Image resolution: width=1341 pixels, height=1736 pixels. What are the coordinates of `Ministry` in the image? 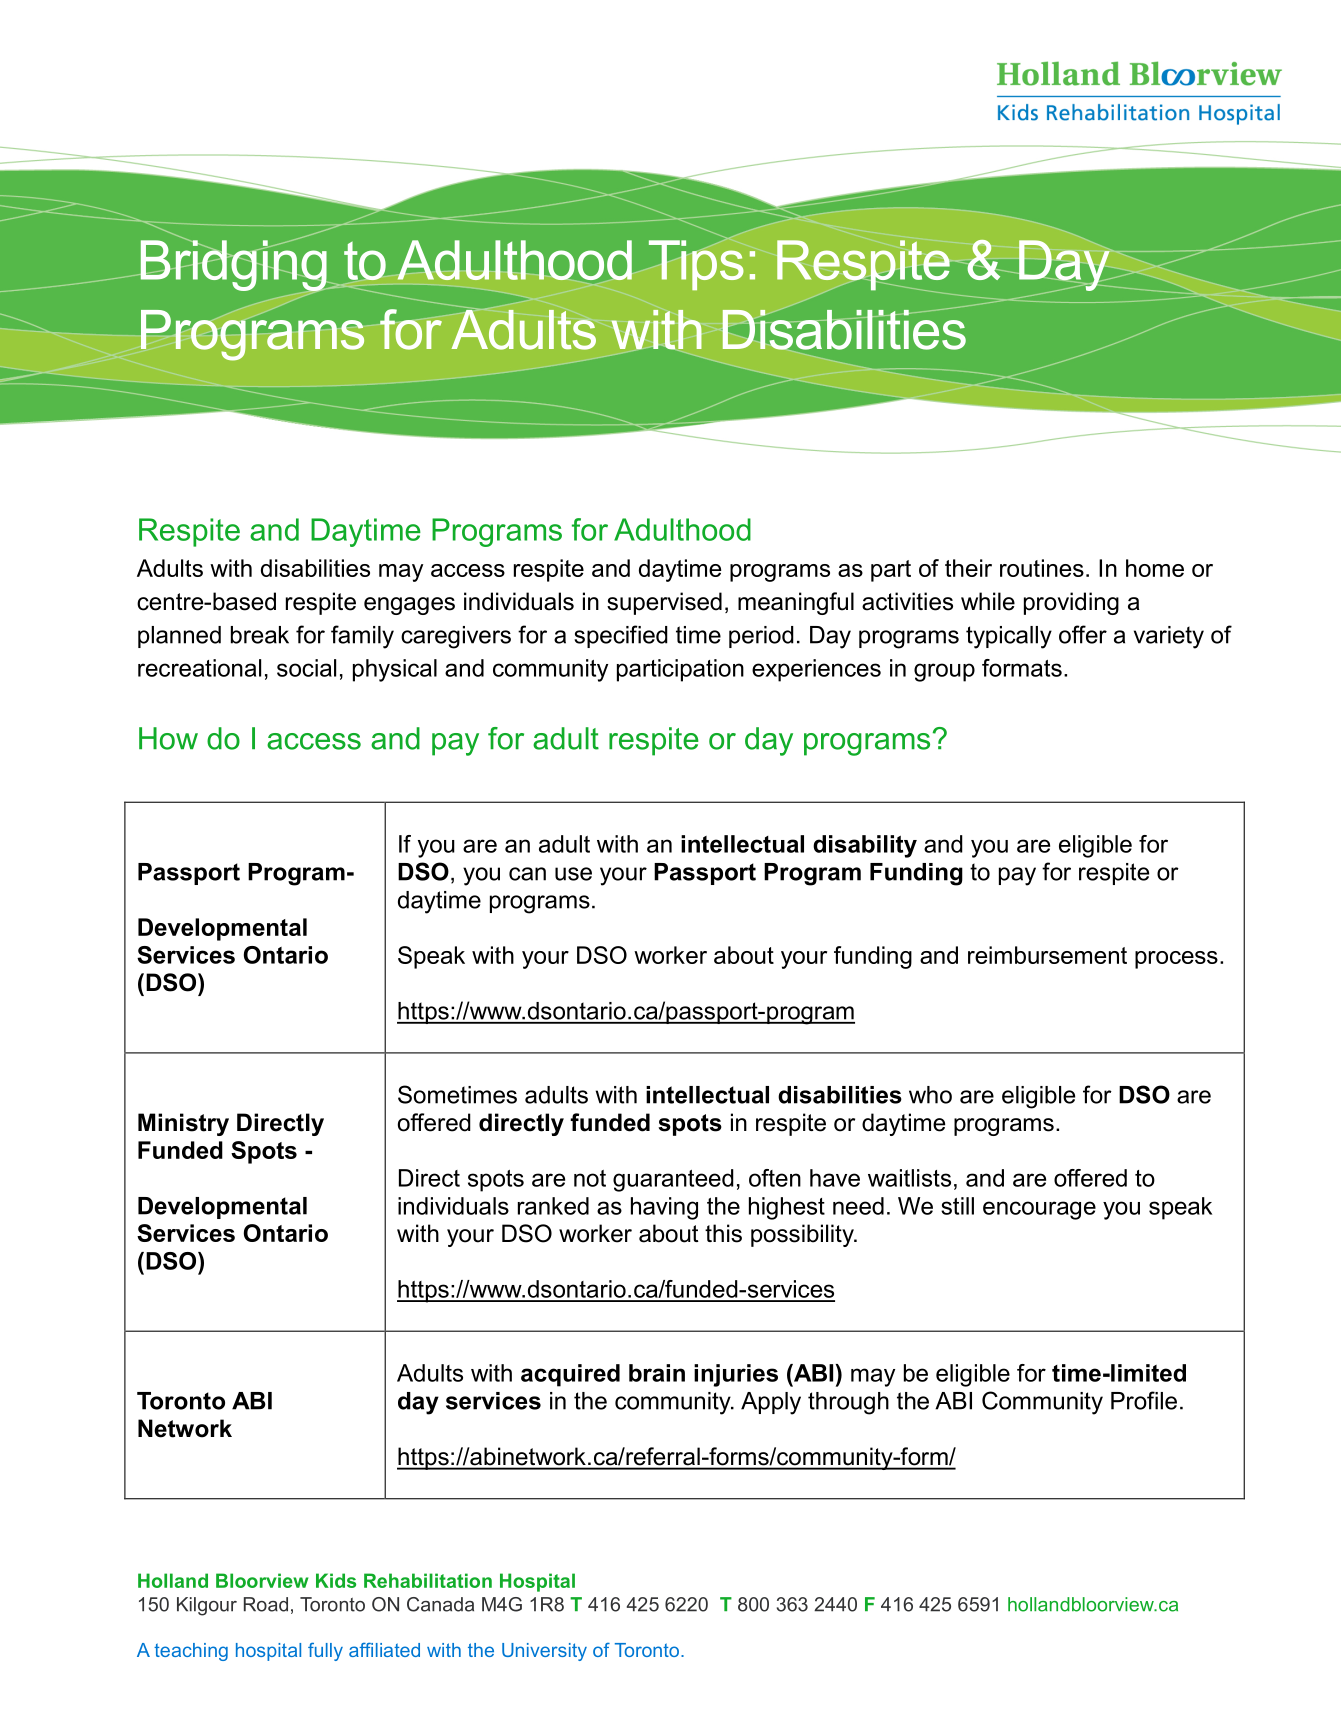 It's located at (183, 1124).
